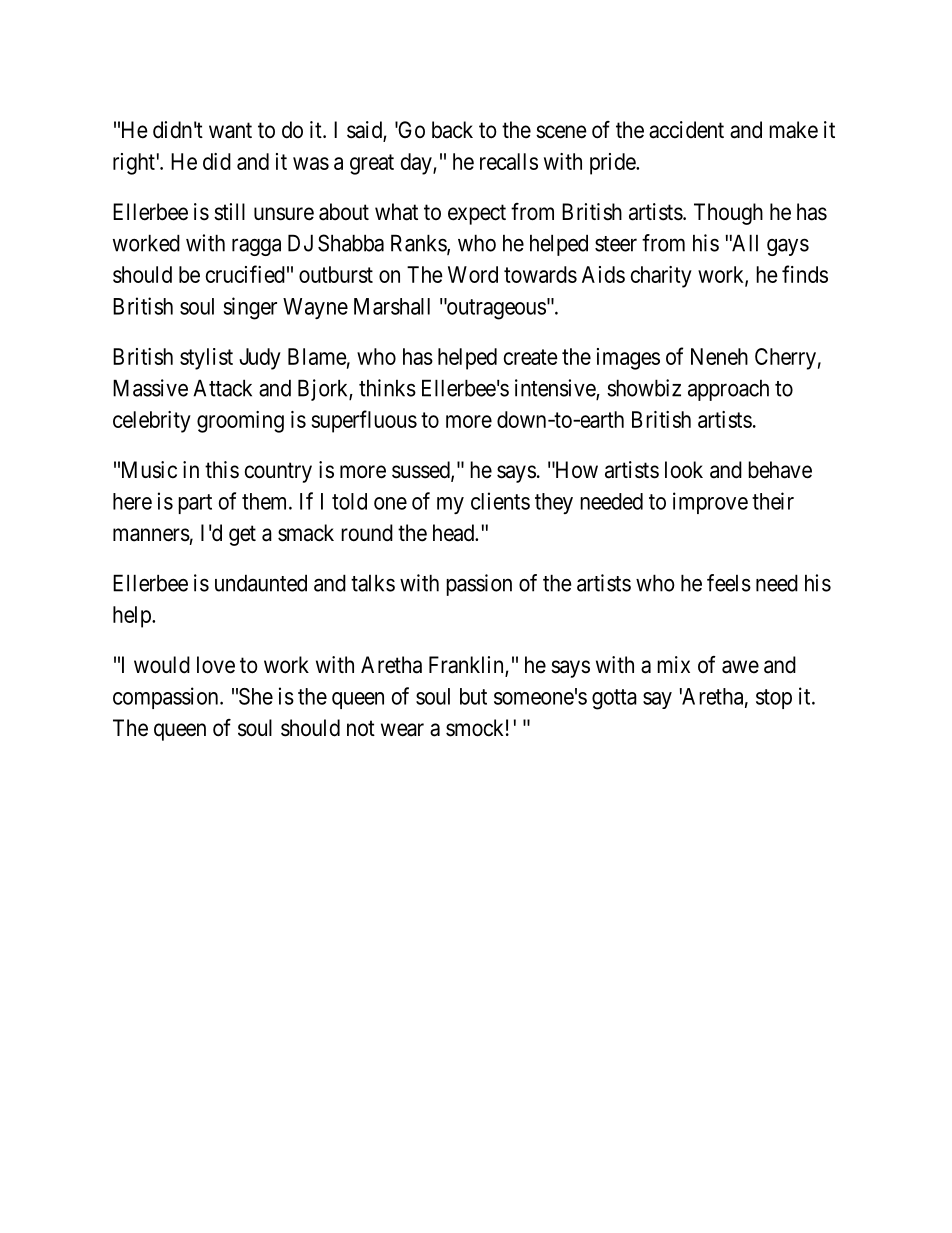  Describe the element at coordinates (230, 131) in the screenshot. I see `want` at that location.
